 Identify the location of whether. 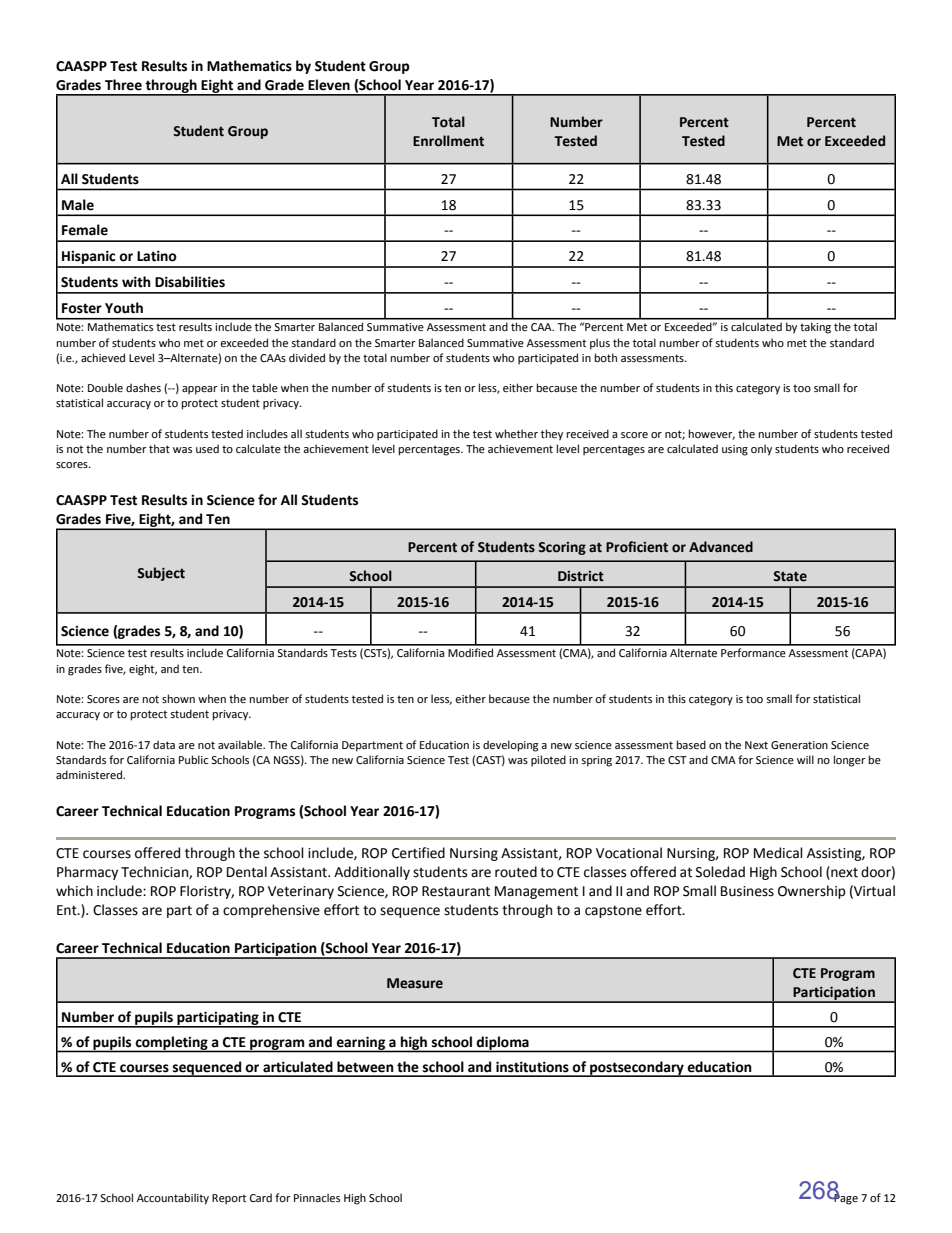
(516, 433).
